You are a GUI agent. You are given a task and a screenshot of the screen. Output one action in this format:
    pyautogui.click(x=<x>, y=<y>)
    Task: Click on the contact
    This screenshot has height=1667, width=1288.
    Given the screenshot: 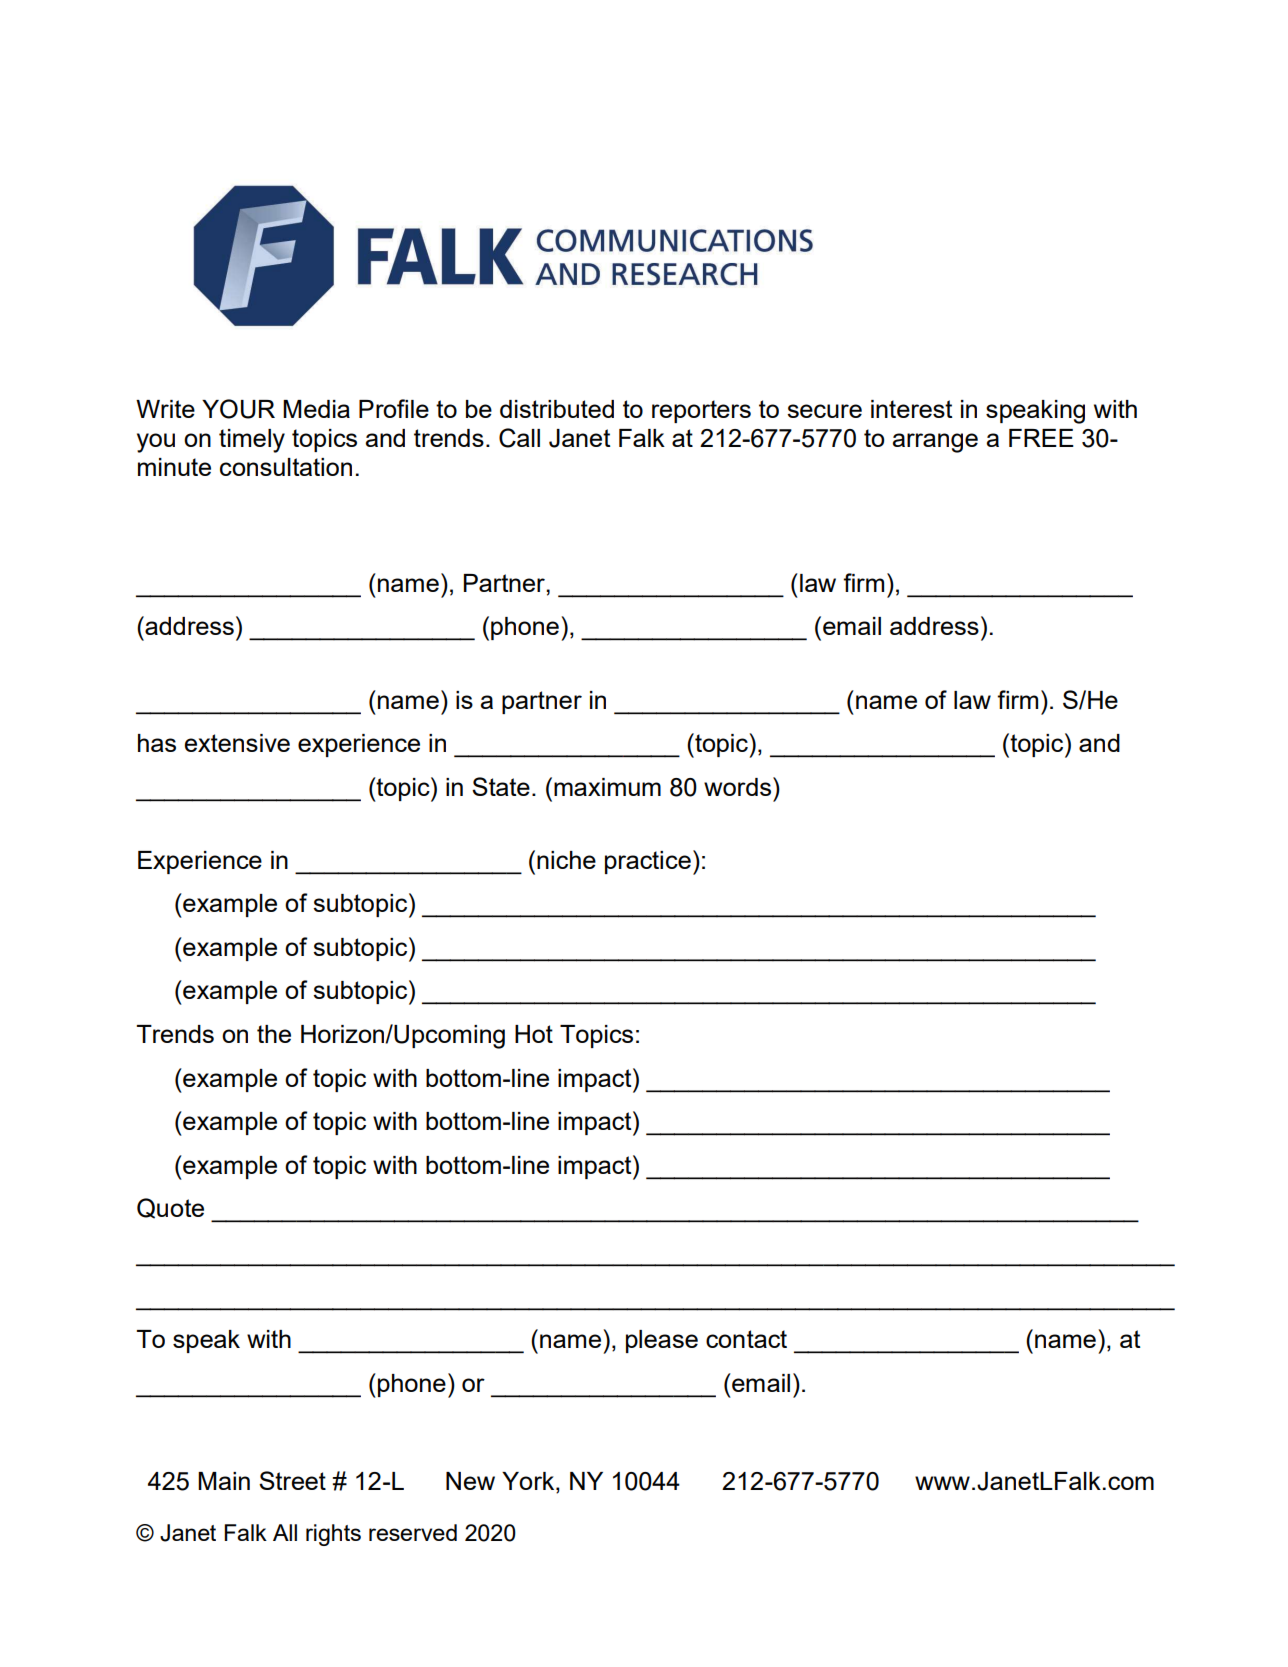 What is the action you would take?
    pyautogui.click(x=746, y=1339)
